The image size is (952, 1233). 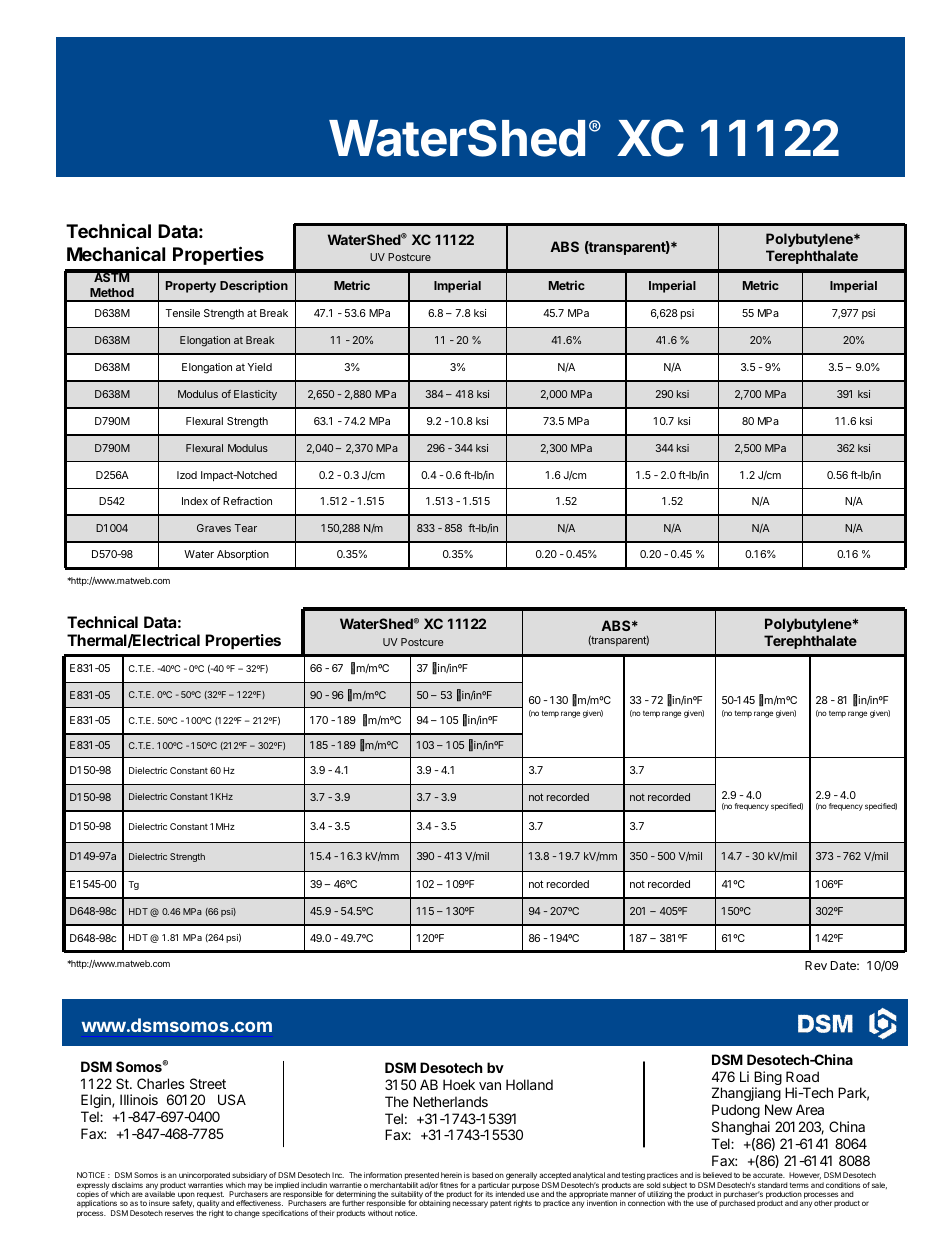 I want to click on Bing, so click(x=767, y=1079).
